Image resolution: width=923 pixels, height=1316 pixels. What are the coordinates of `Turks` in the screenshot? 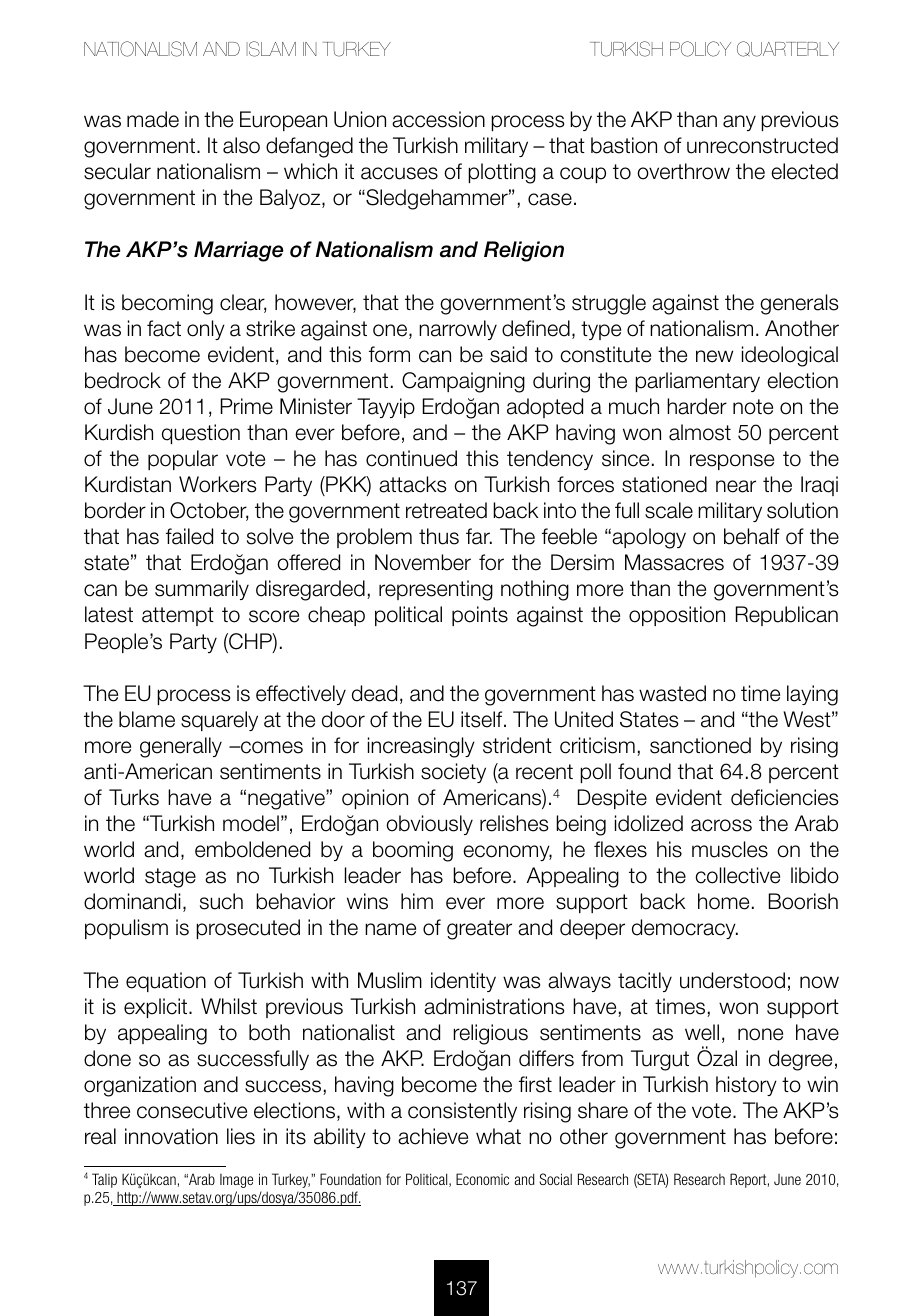 It's located at (134, 797).
